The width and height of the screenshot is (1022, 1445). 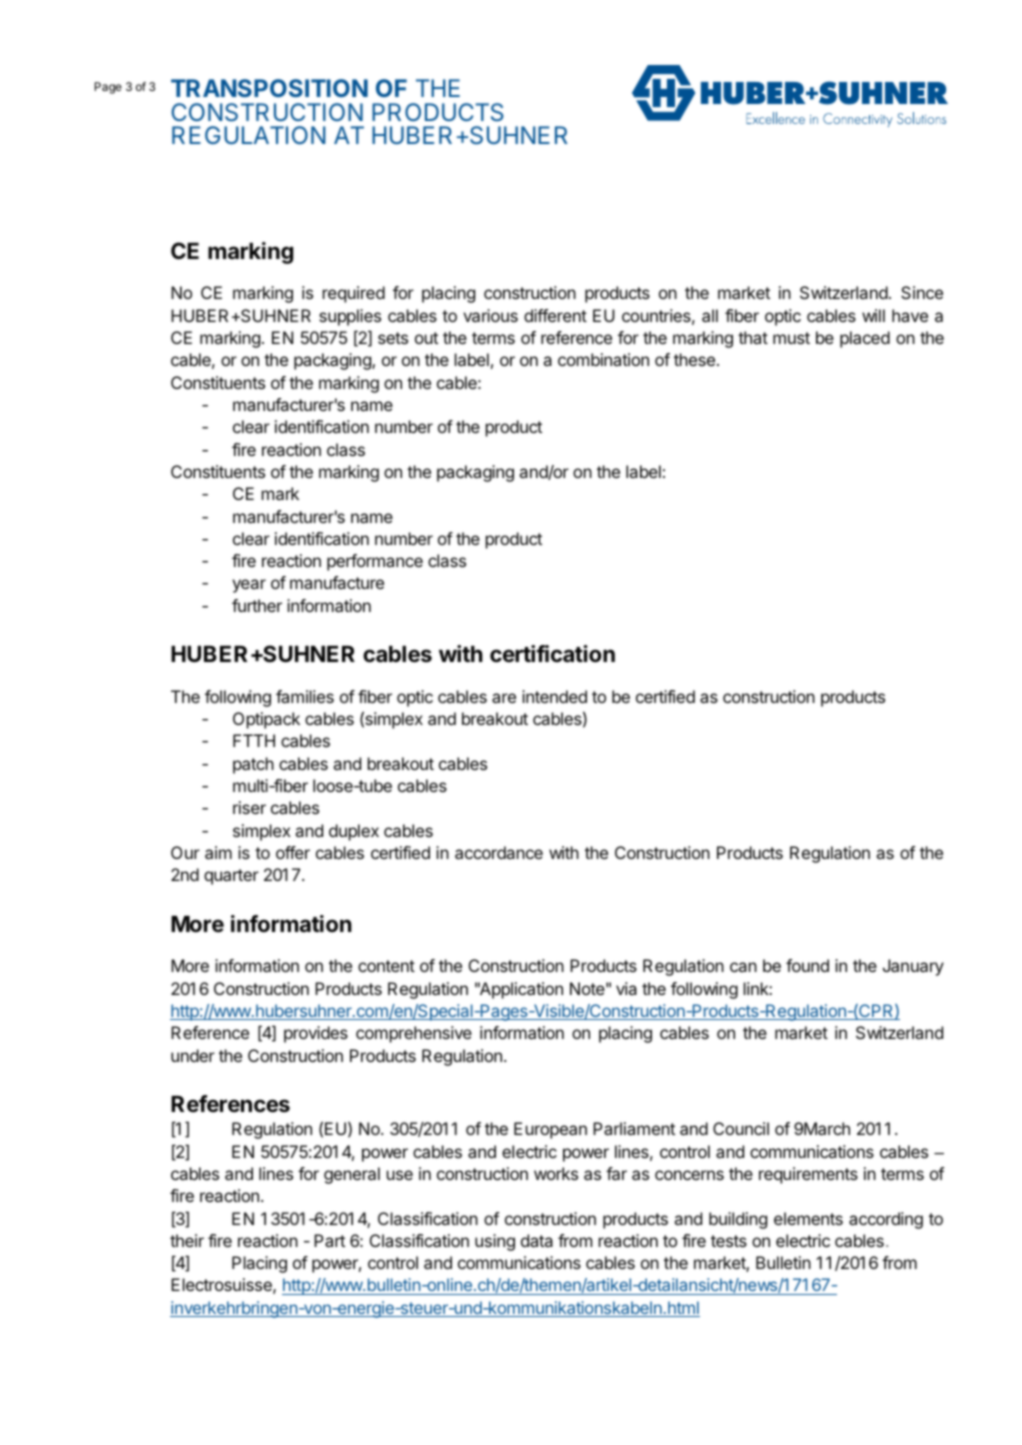 I want to click on accordance, so click(x=499, y=852).
